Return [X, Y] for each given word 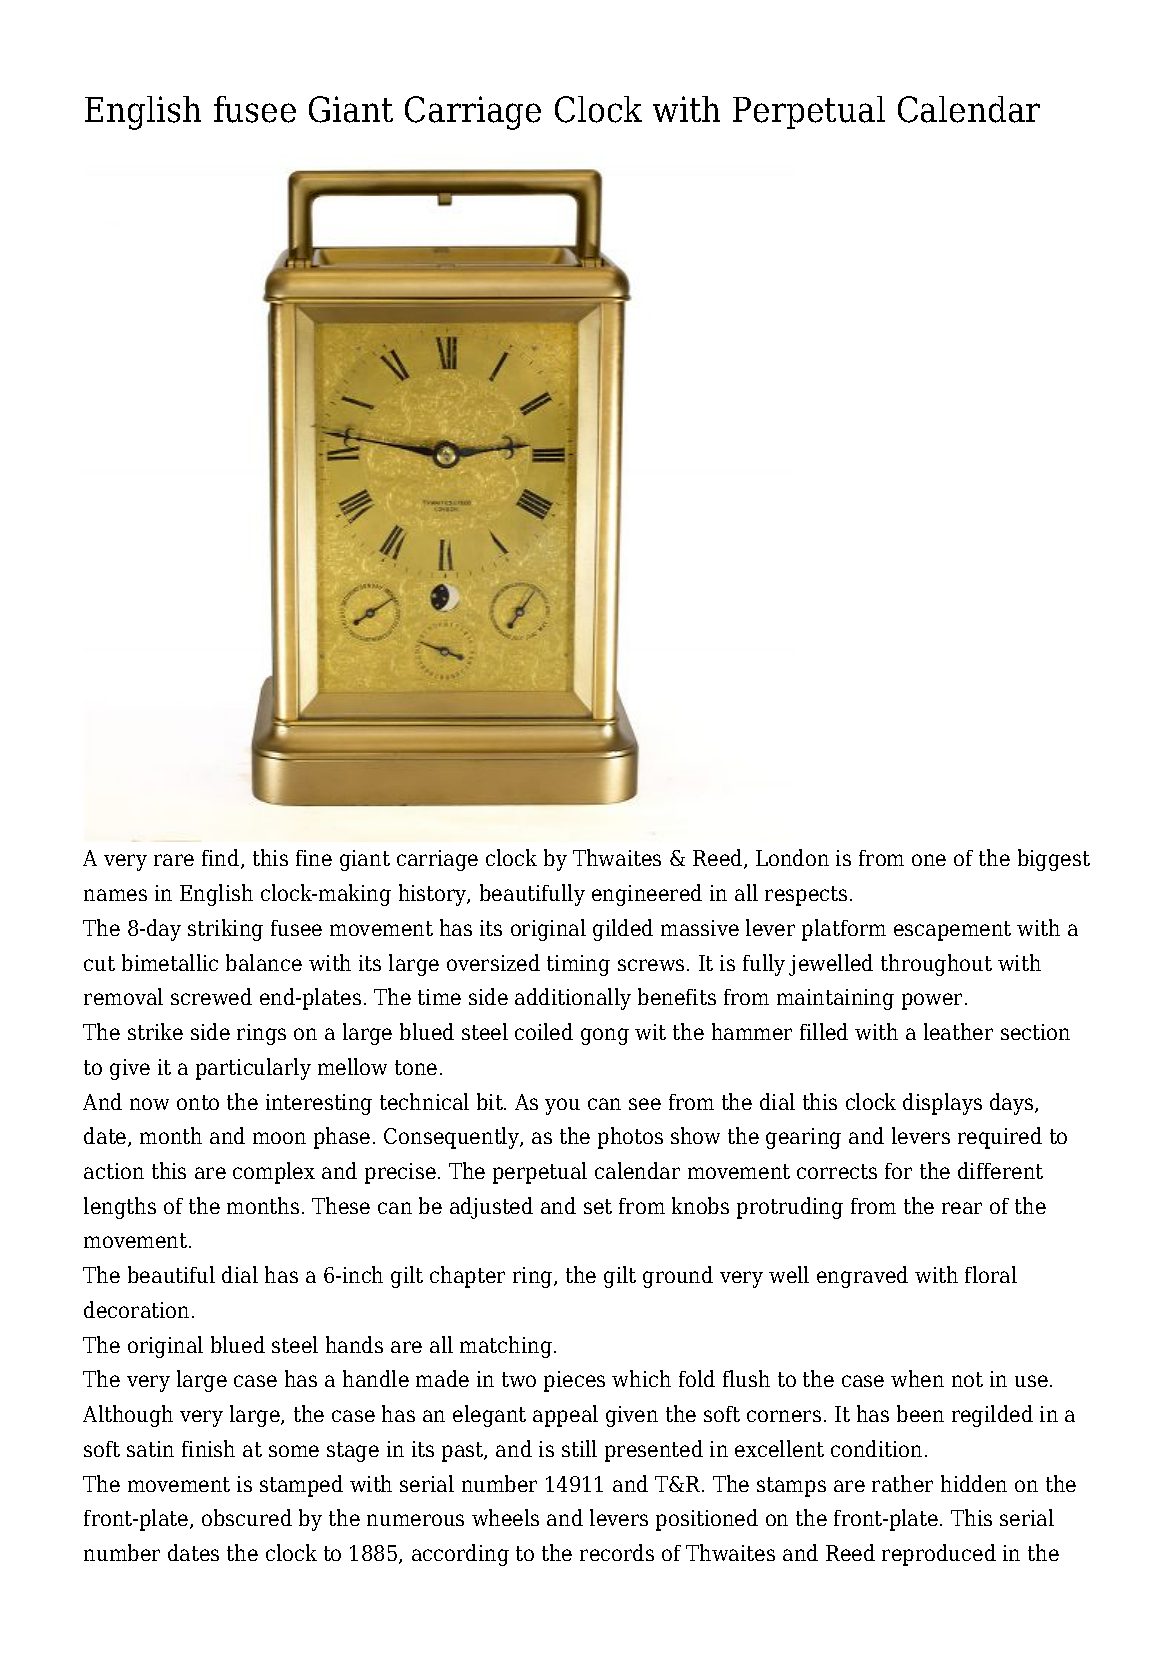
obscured [247, 1517]
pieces [574, 1381]
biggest [1054, 860]
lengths [120, 1208]
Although [128, 1416]
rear [962, 1208]
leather [958, 1031]
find [222, 859]
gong [605, 1036]
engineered [647, 895]
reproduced [939, 1555]
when [917, 1378]
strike [155, 1031]
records [617, 1552]
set [598, 1206]
